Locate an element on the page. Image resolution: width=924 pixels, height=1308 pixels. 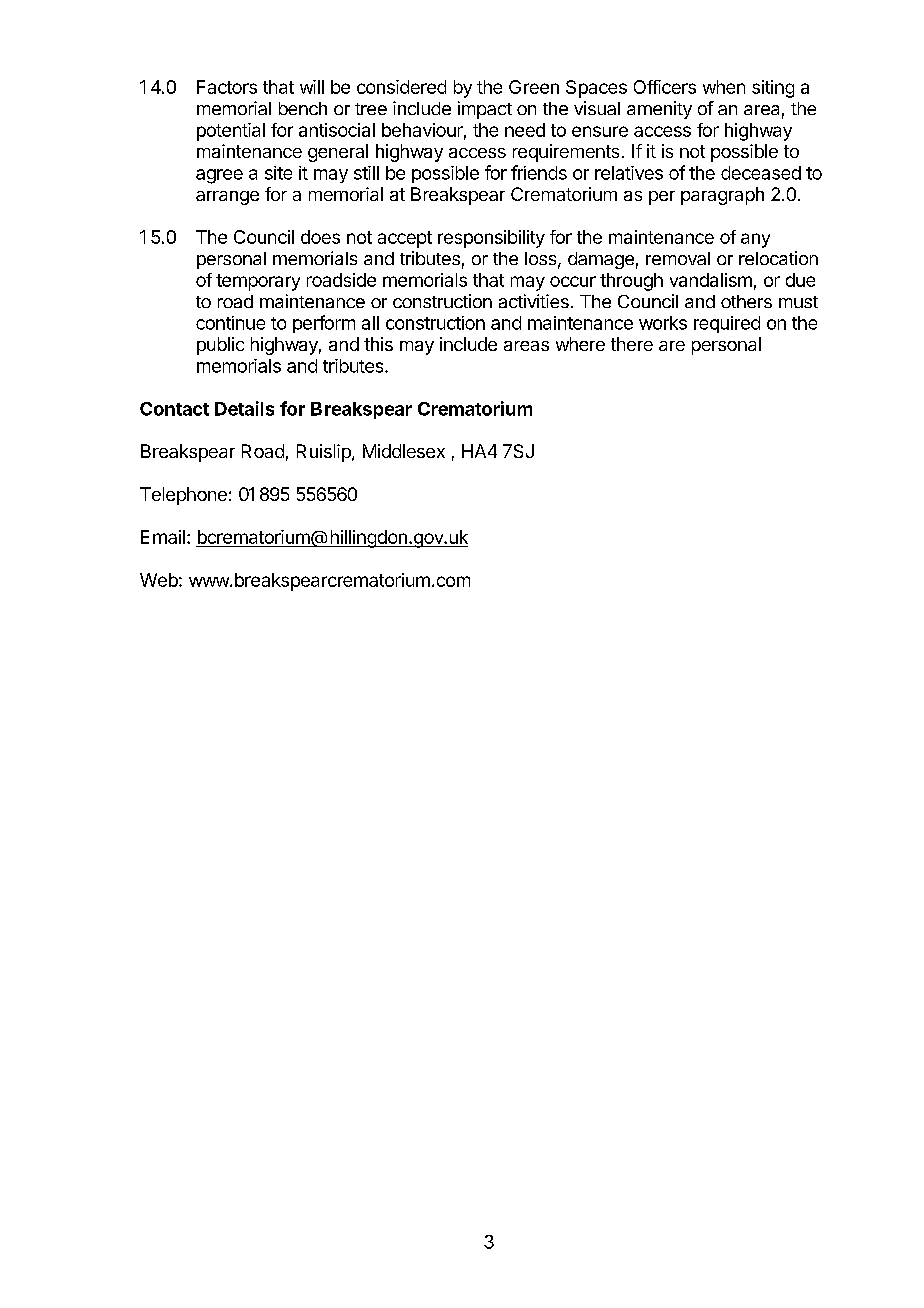
Factors is located at coordinates (227, 87).
